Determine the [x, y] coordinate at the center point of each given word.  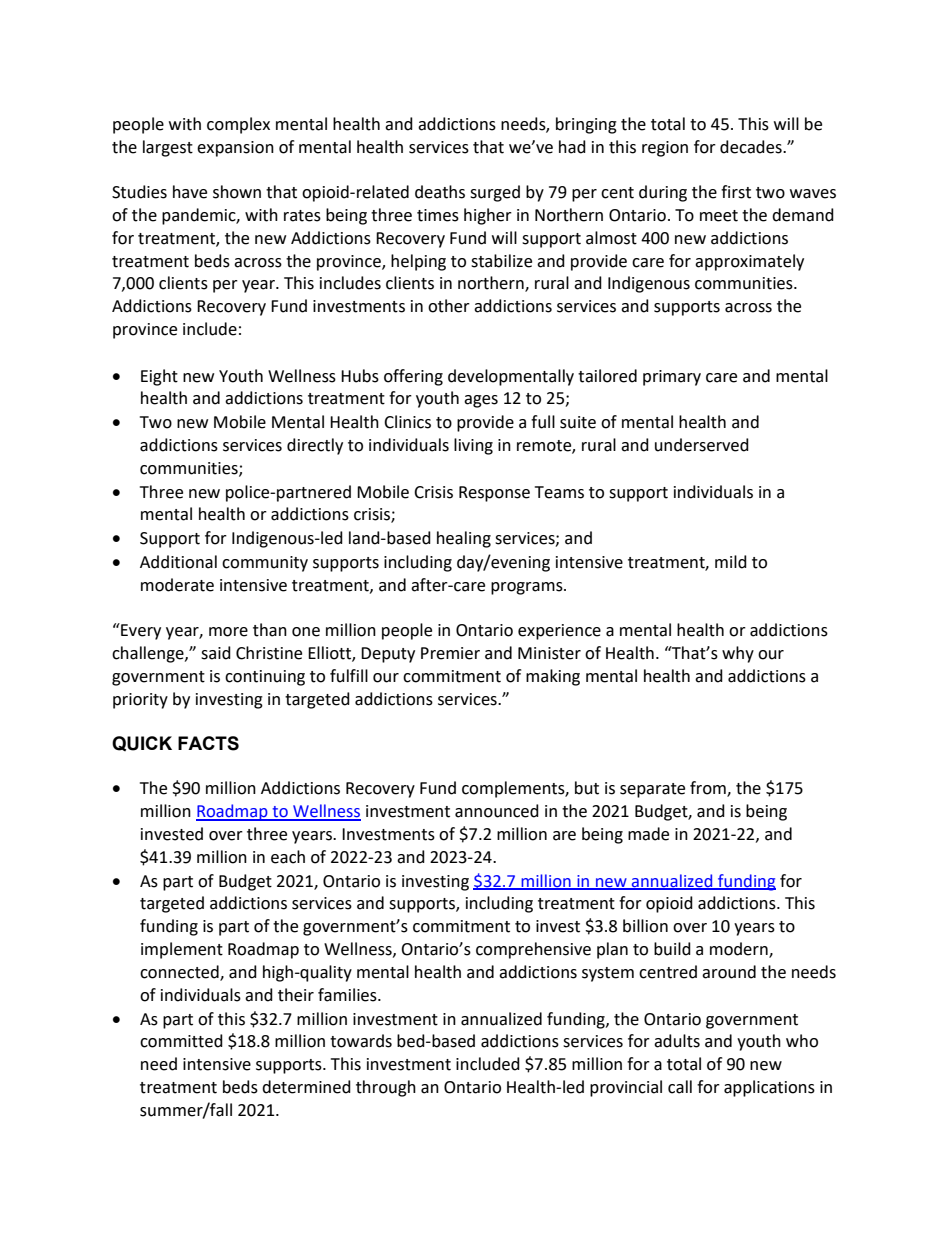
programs [528, 588]
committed [181, 1041]
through [386, 1088]
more [228, 632]
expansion [235, 149]
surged [495, 193]
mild [731, 562]
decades [752, 147]
